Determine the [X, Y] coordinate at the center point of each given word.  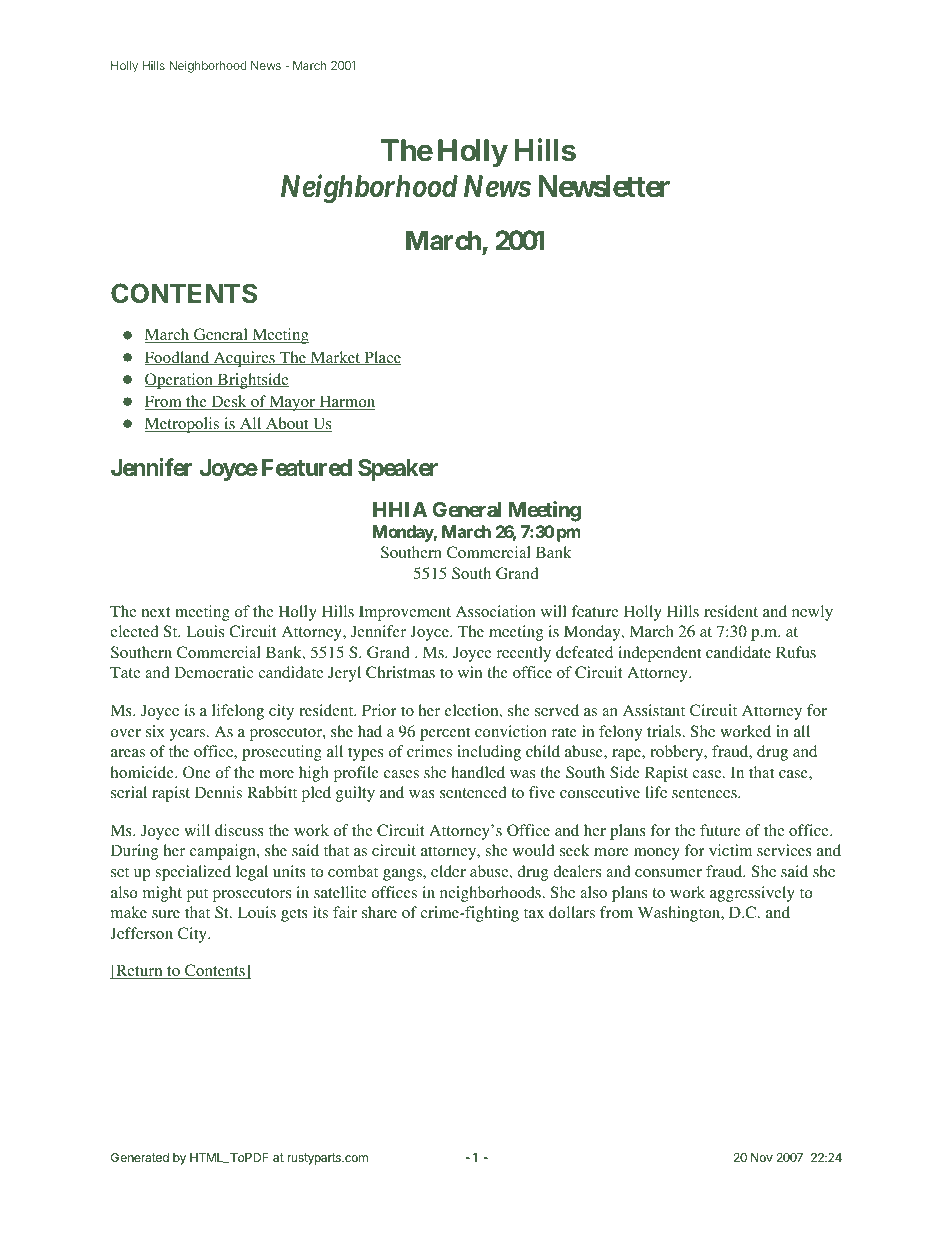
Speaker [398, 470]
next [156, 612]
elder [448, 871]
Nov [762, 1157]
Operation [180, 381]
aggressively [752, 894]
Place [381, 358]
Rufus [796, 652]
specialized [193, 873]
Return [139, 971]
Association [496, 611]
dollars [572, 912]
